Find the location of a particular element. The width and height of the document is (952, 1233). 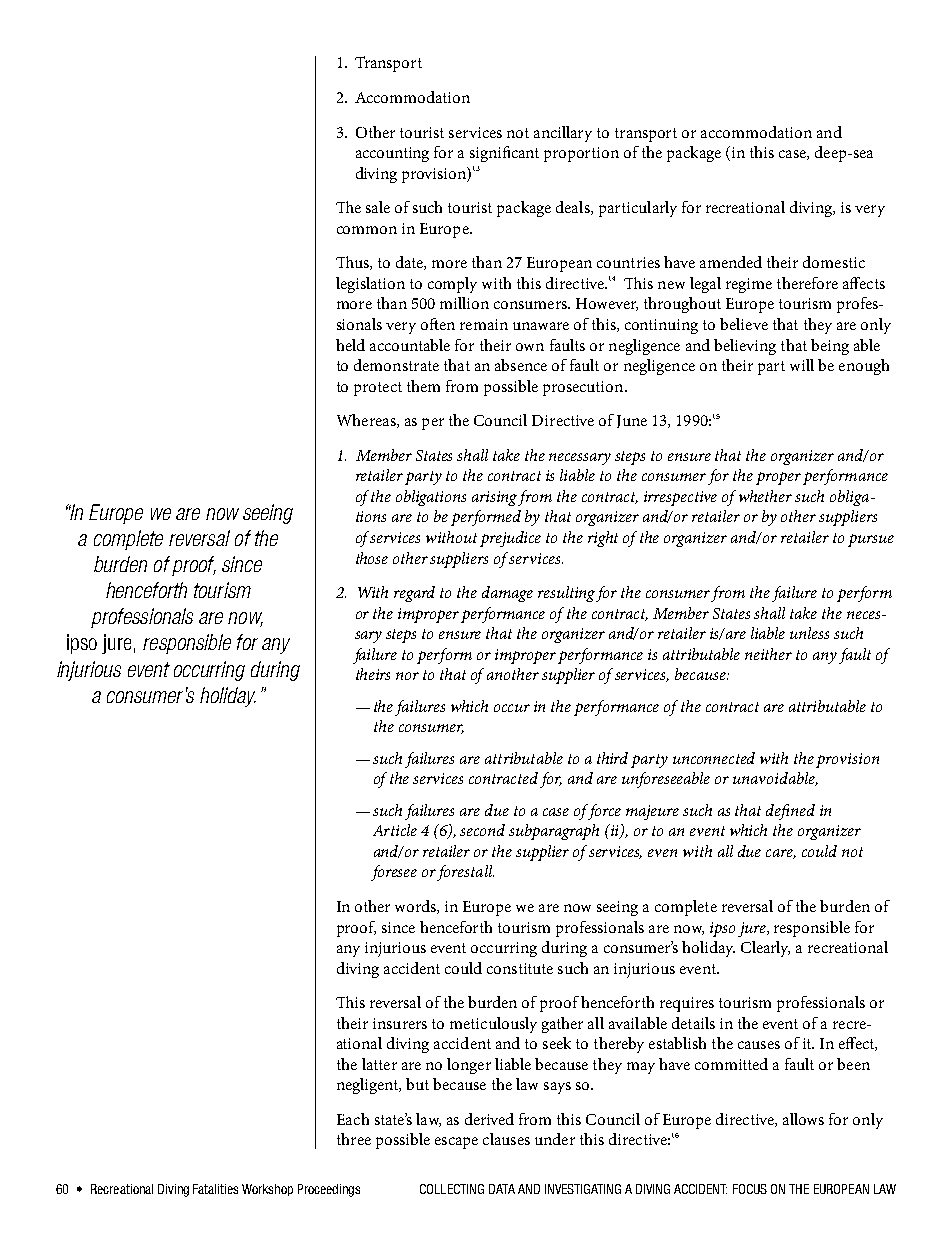

Workshop is located at coordinates (267, 1190).
